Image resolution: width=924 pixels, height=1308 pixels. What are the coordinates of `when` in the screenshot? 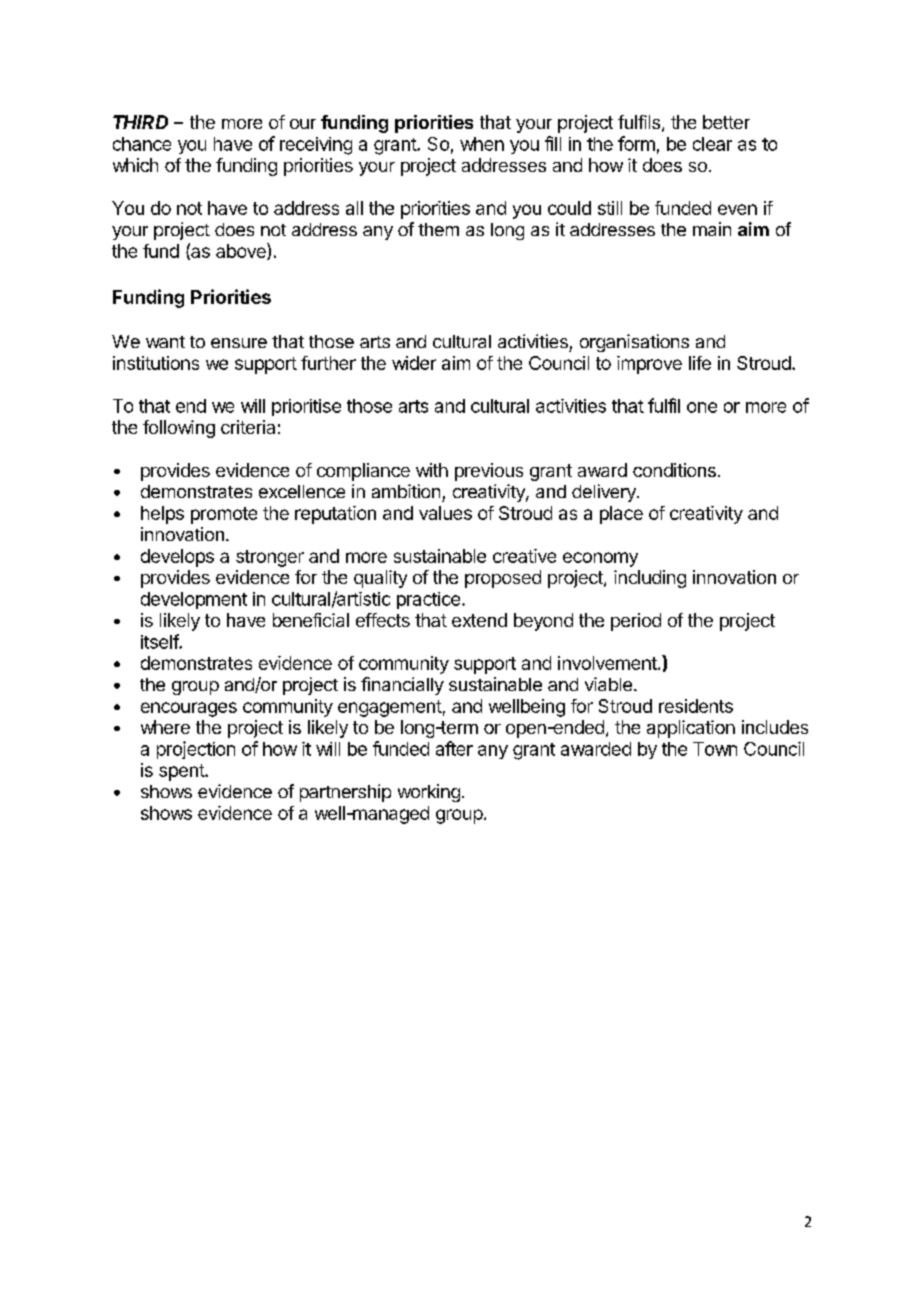 It's located at (482, 144).
